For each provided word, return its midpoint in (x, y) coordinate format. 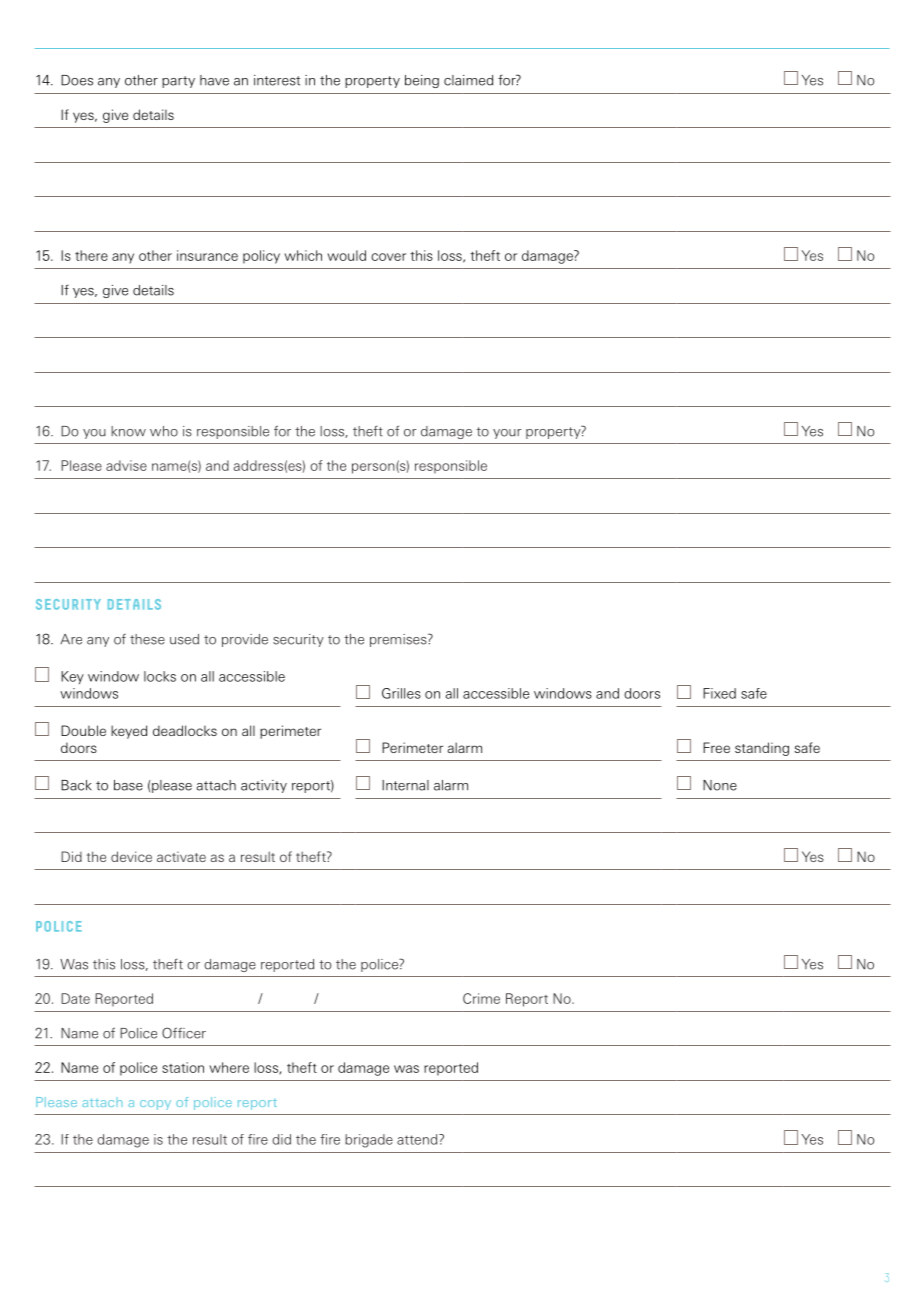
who (164, 431)
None (720, 785)
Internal (405, 785)
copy (155, 1105)
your (507, 434)
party (178, 82)
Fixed (719, 693)
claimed (468, 80)
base (128, 785)
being (422, 81)
